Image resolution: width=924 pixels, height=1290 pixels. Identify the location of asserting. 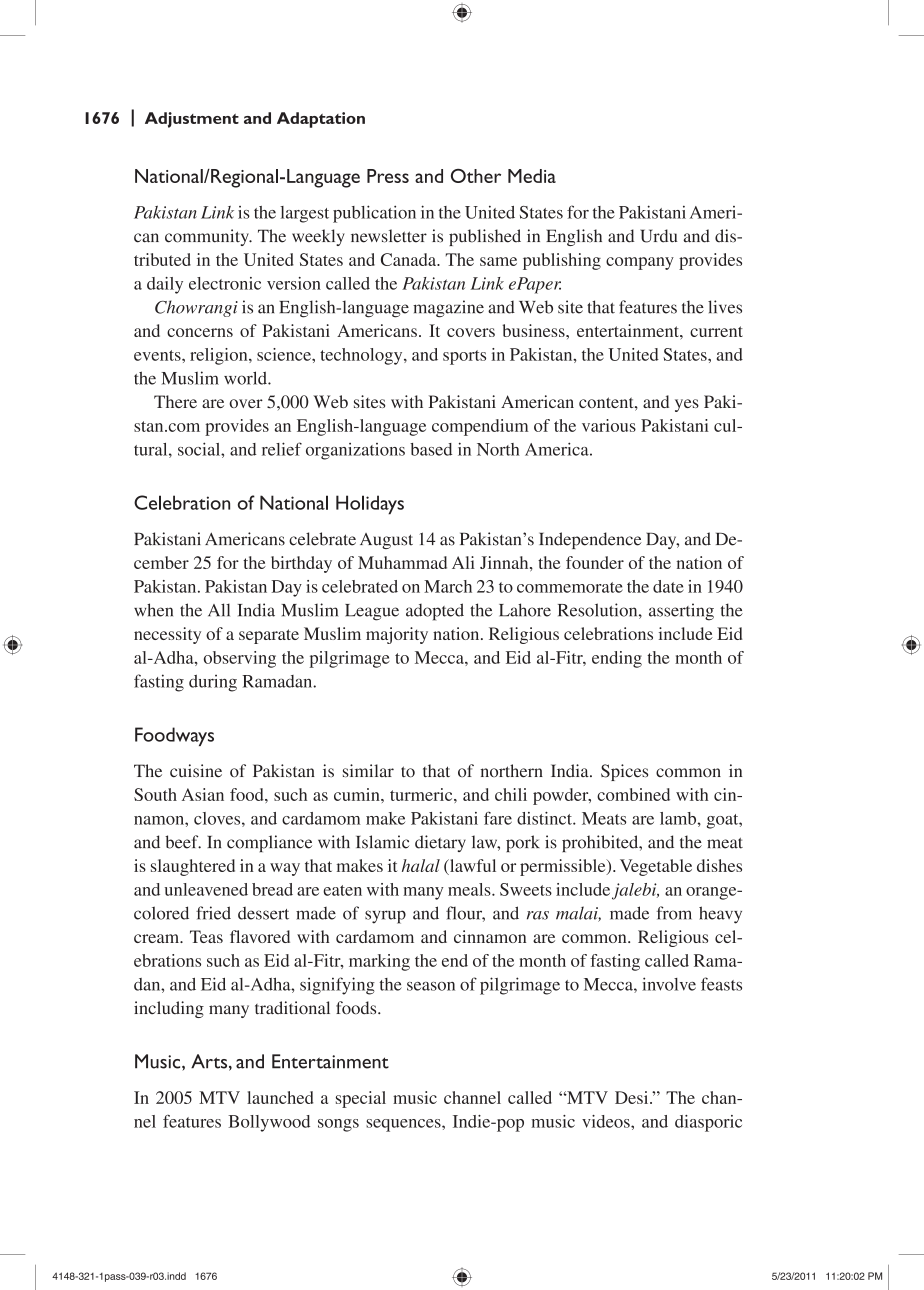
(681, 612).
